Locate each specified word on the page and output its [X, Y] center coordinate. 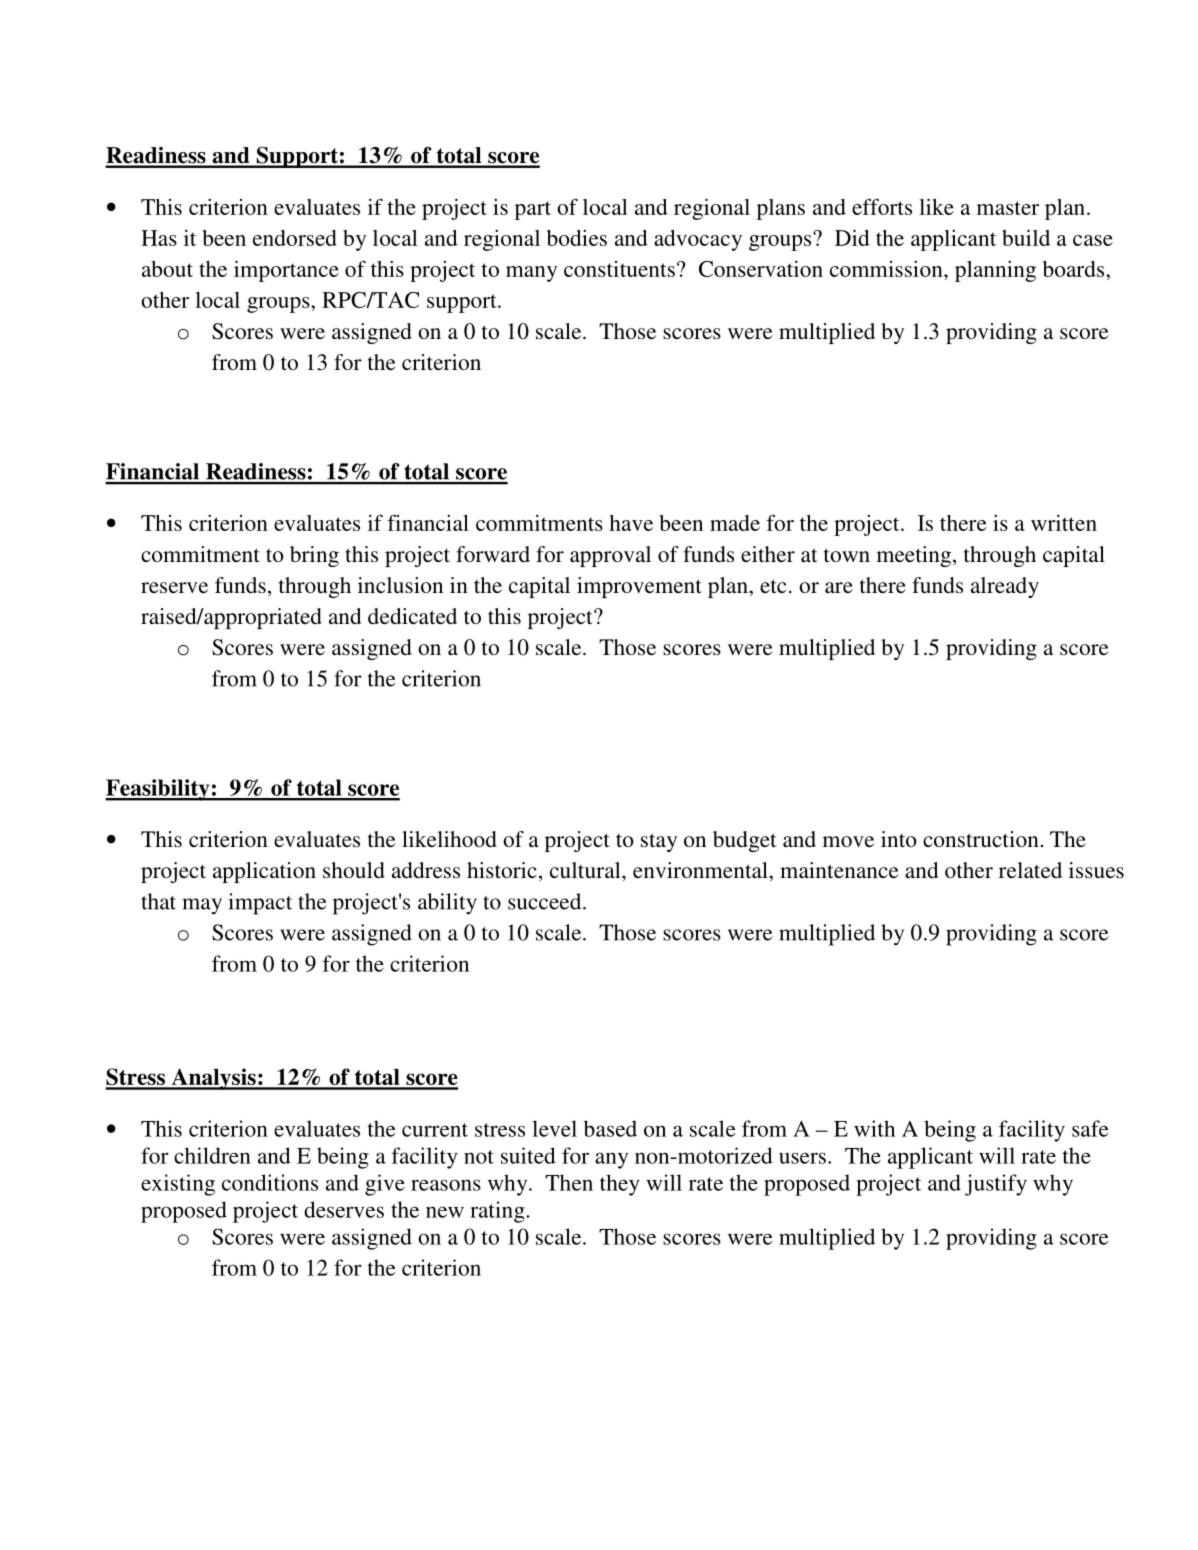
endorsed [295, 238]
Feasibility [158, 790]
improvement [639, 587]
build [1026, 238]
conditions [270, 1182]
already [1005, 587]
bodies [577, 238]
